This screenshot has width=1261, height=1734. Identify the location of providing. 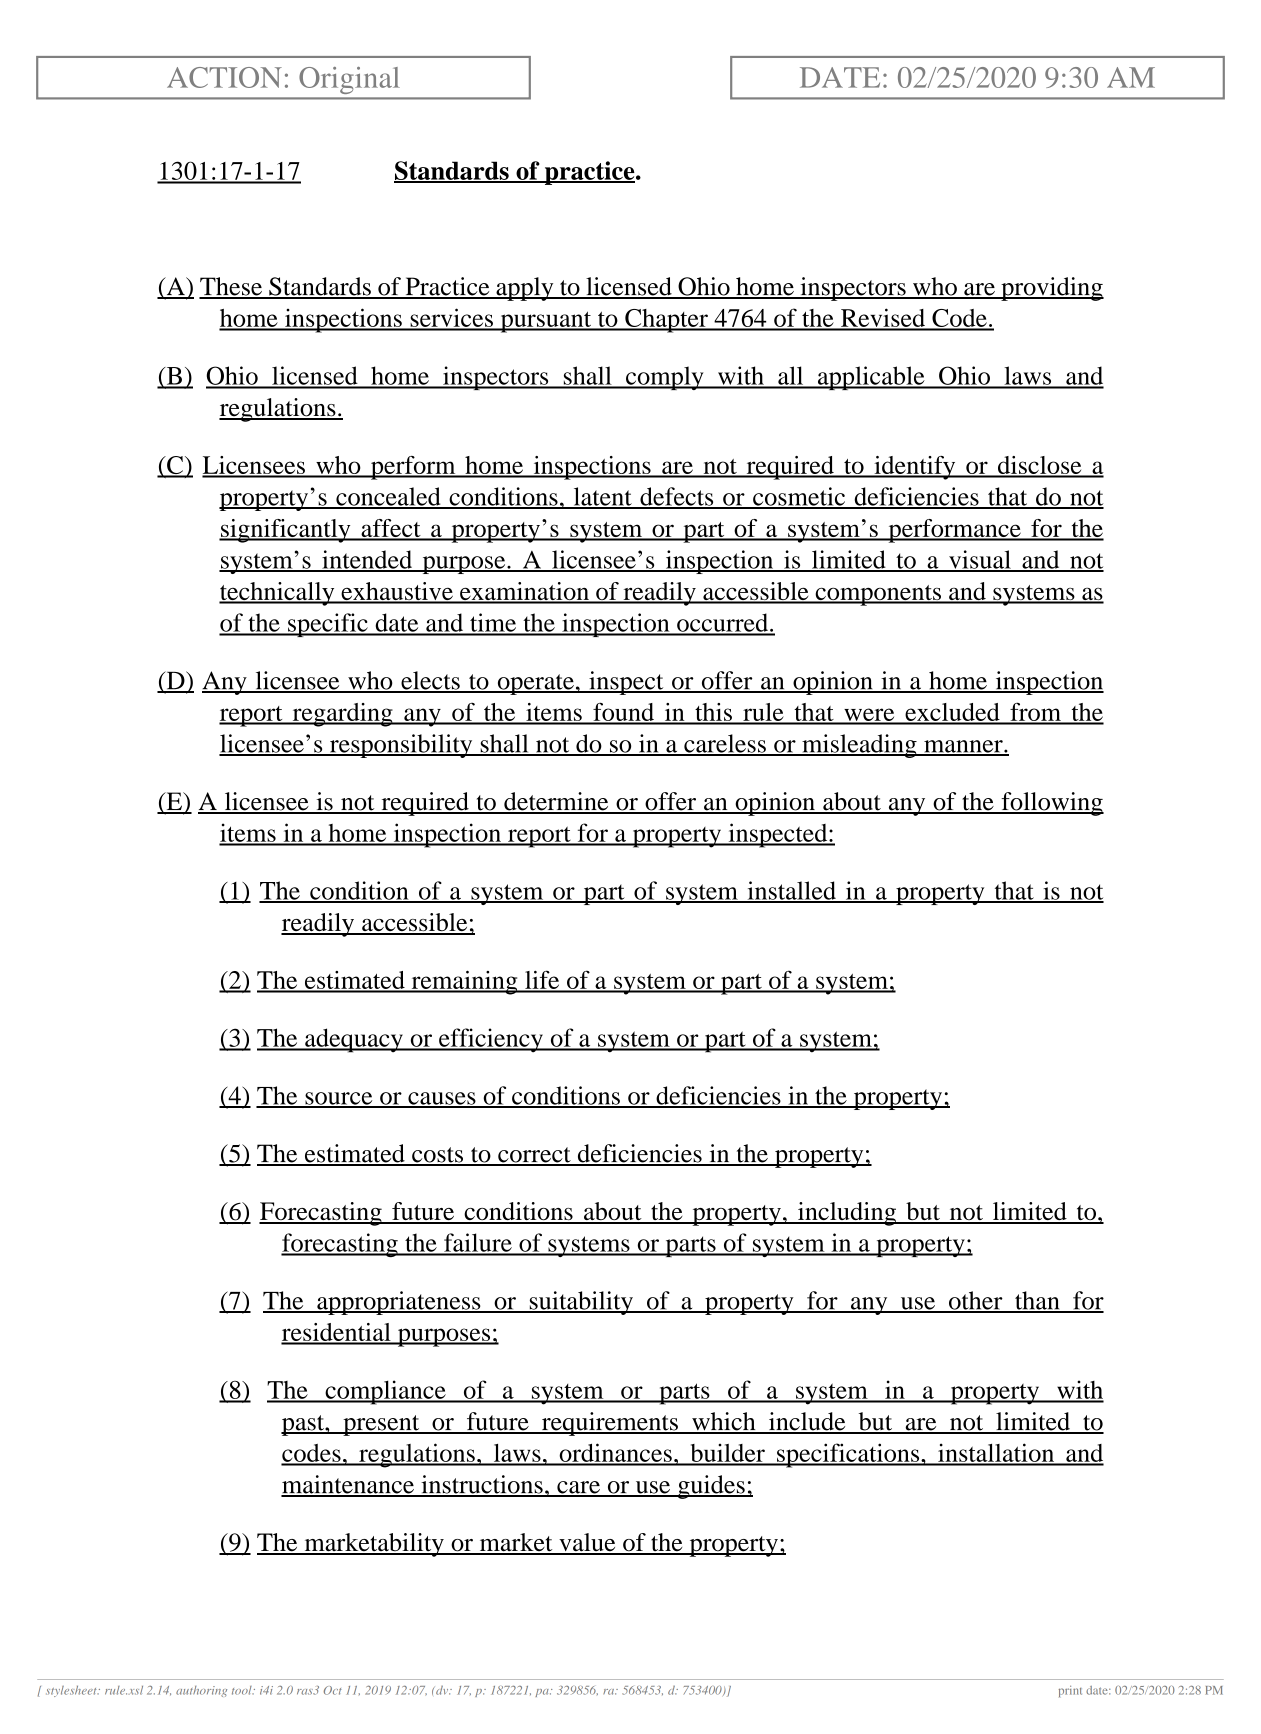
(1051, 289).
